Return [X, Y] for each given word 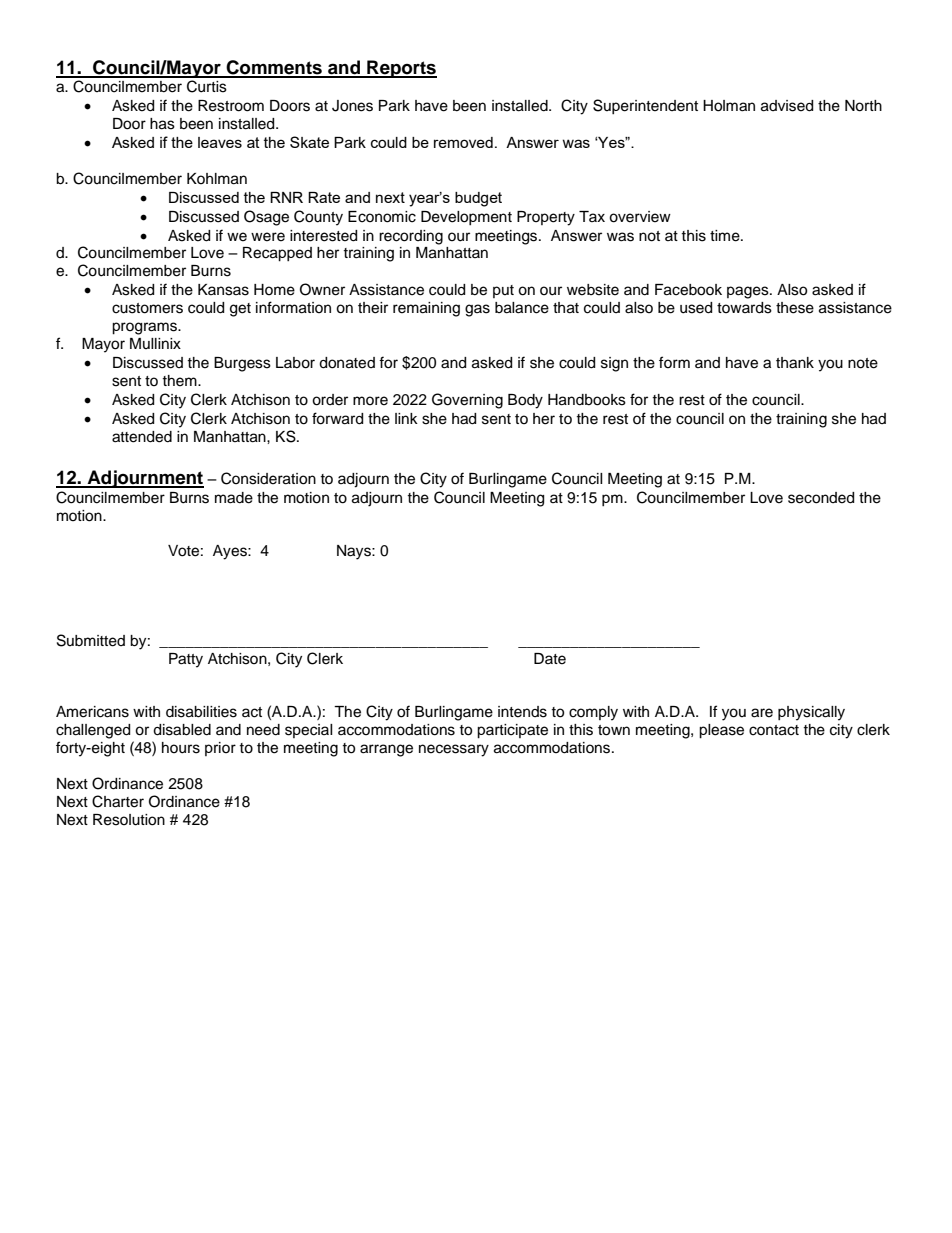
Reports [401, 69]
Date [550, 659]
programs [145, 328]
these [795, 308]
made [234, 498]
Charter [118, 801]
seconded [821, 498]
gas [477, 310]
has [162, 124]
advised [787, 106]
